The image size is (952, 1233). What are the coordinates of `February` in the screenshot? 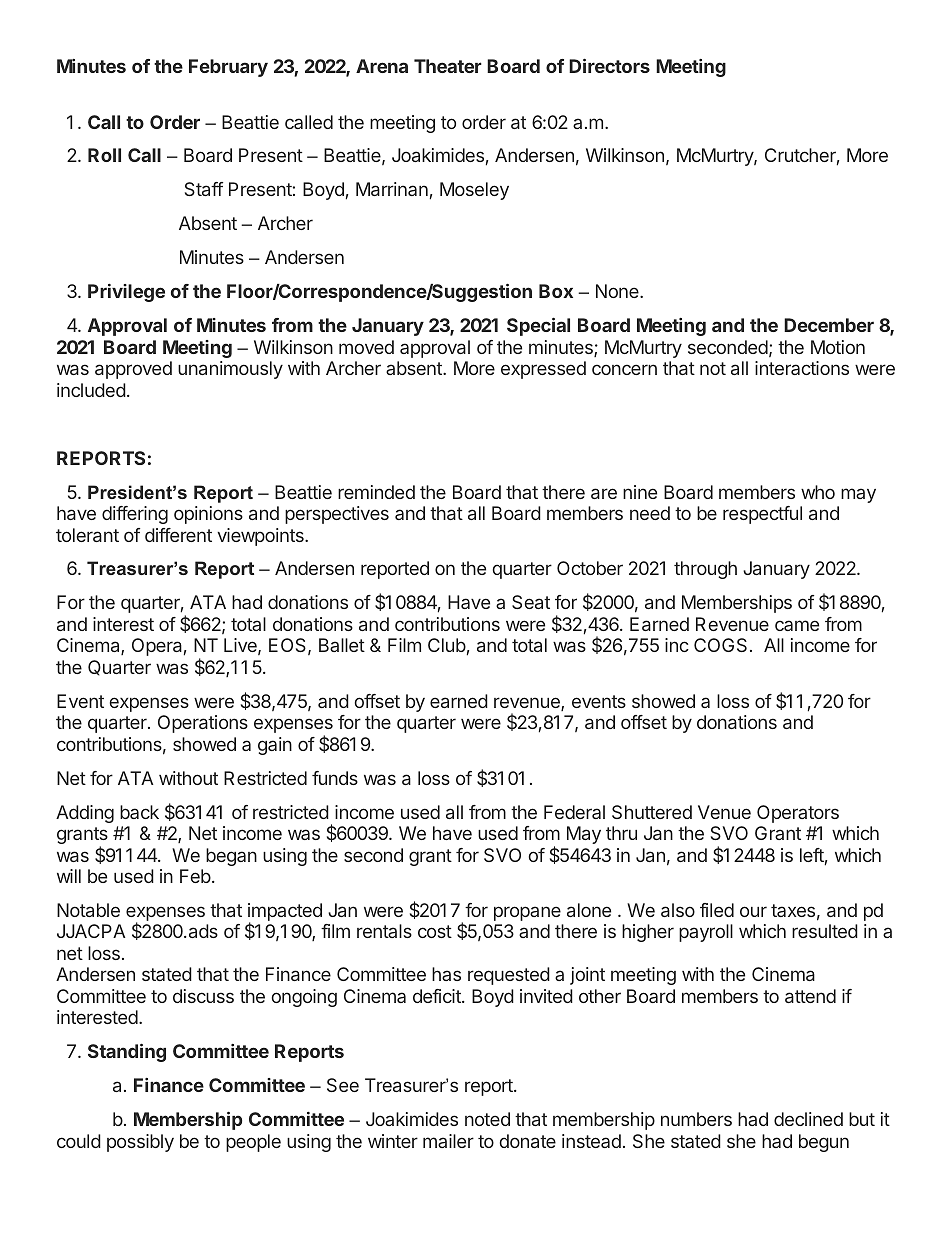 It's located at (228, 68).
